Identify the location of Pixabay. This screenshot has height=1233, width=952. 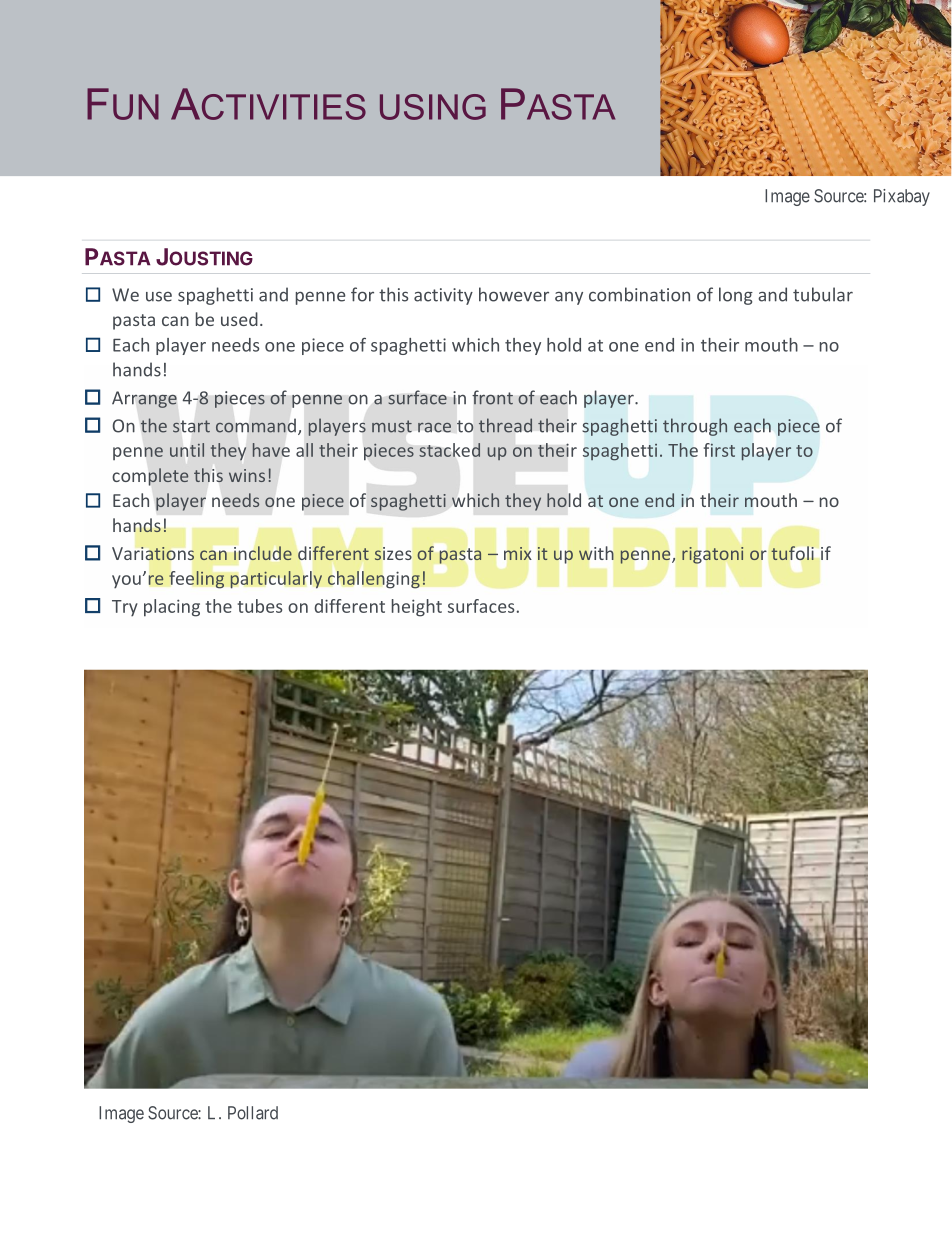
(902, 197).
